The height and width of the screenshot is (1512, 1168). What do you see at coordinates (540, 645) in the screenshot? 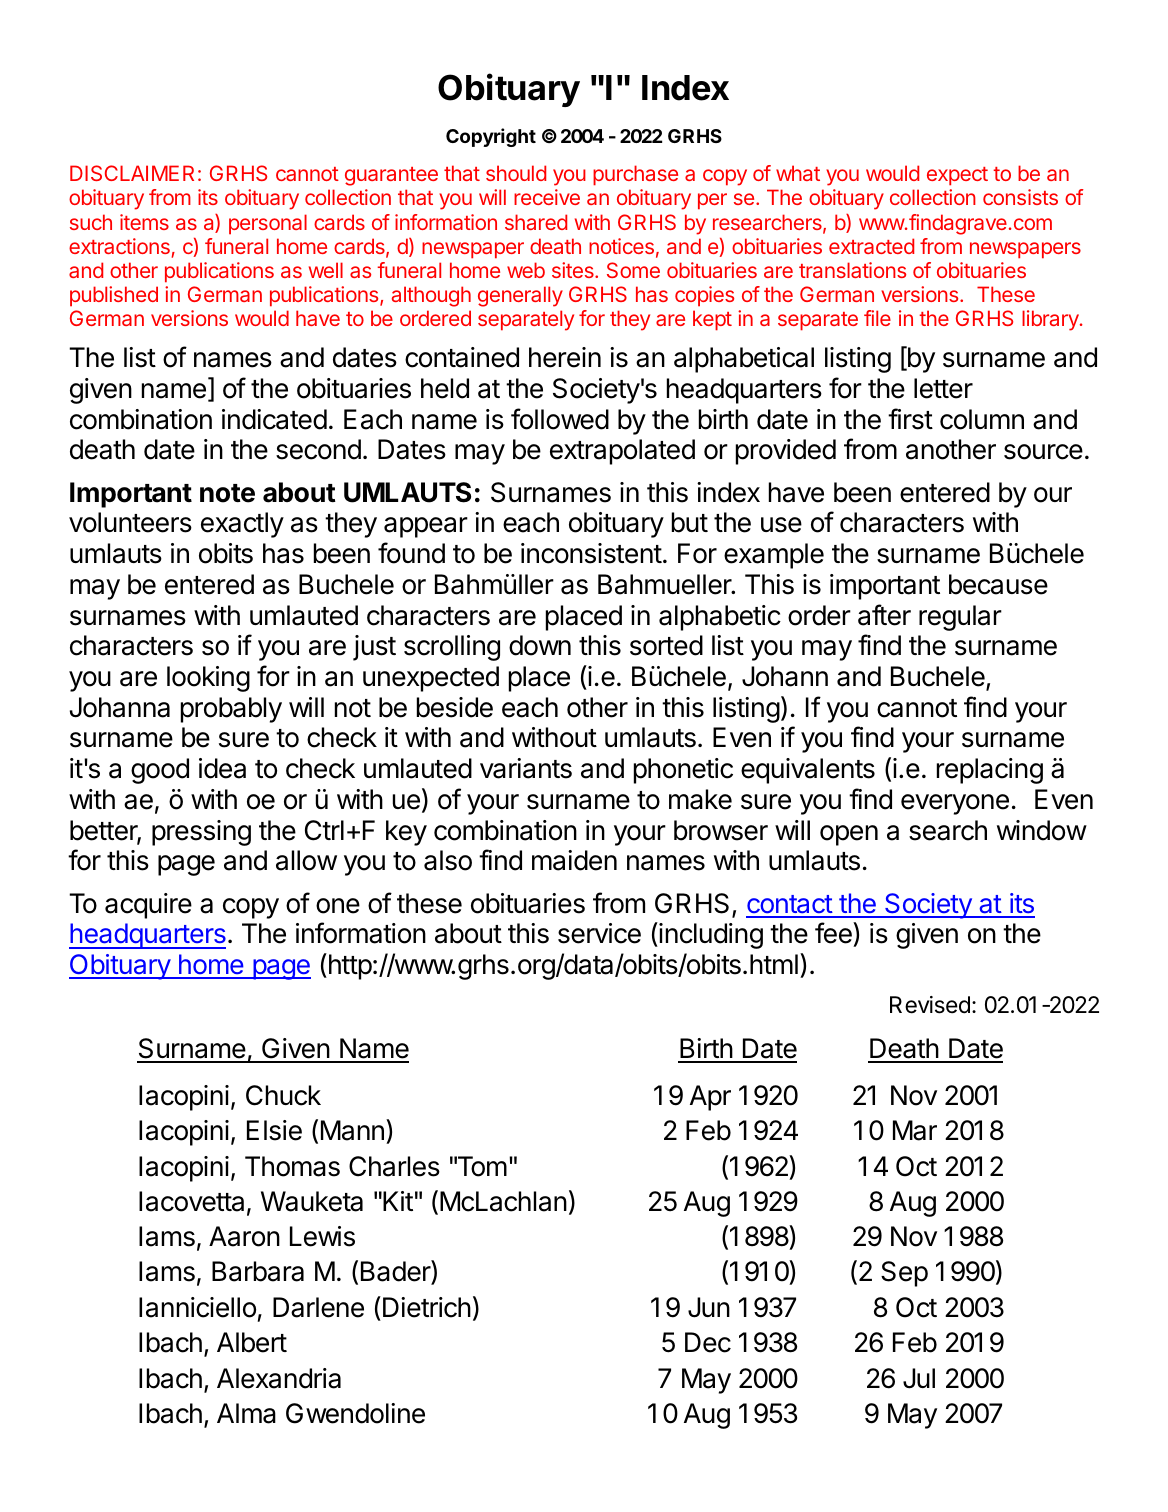
I see `down` at bounding box center [540, 645].
